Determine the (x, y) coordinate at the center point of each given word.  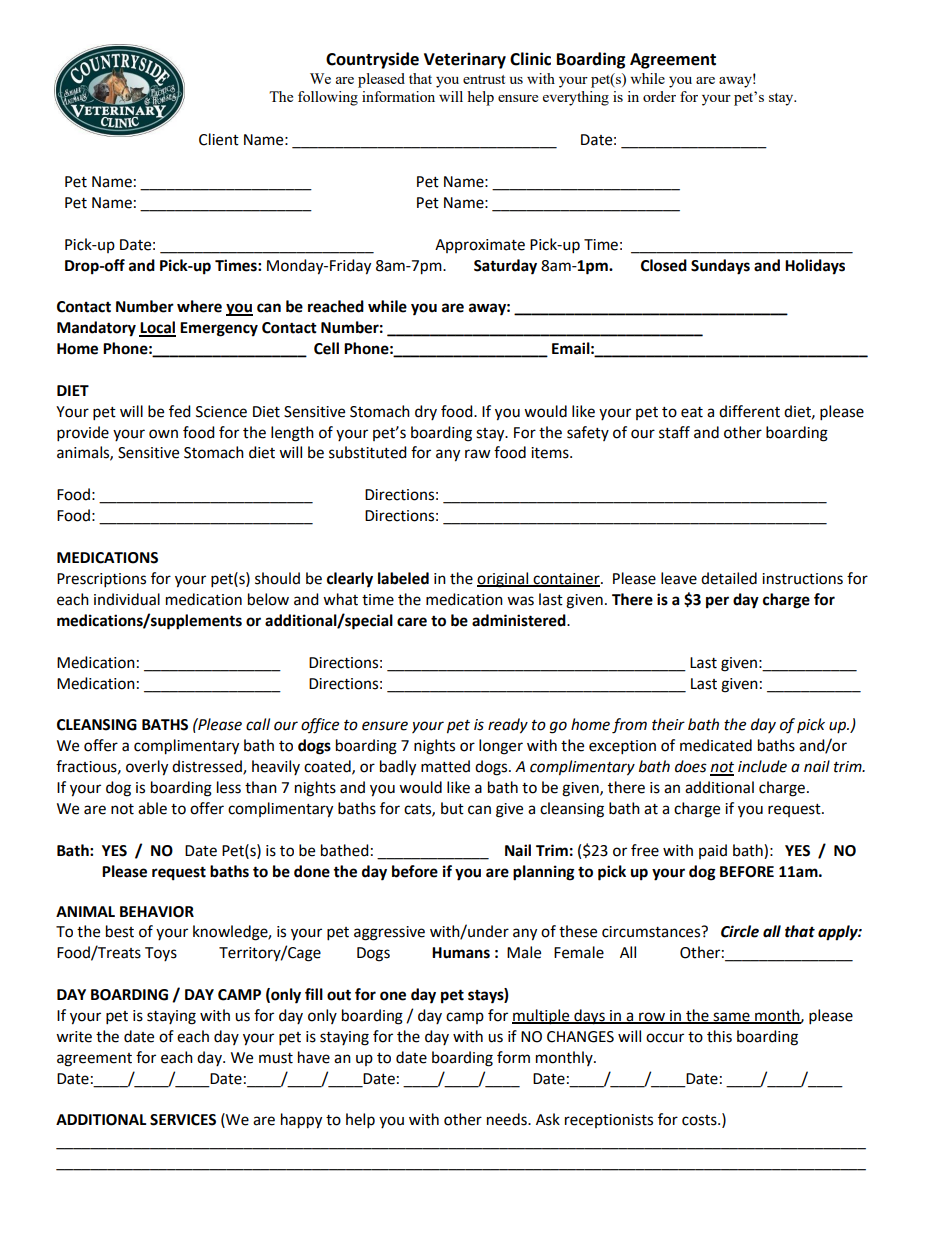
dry (426, 412)
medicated (716, 745)
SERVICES (183, 1120)
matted (445, 766)
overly (147, 768)
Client (219, 139)
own (163, 434)
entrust (484, 79)
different (749, 411)
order (659, 96)
